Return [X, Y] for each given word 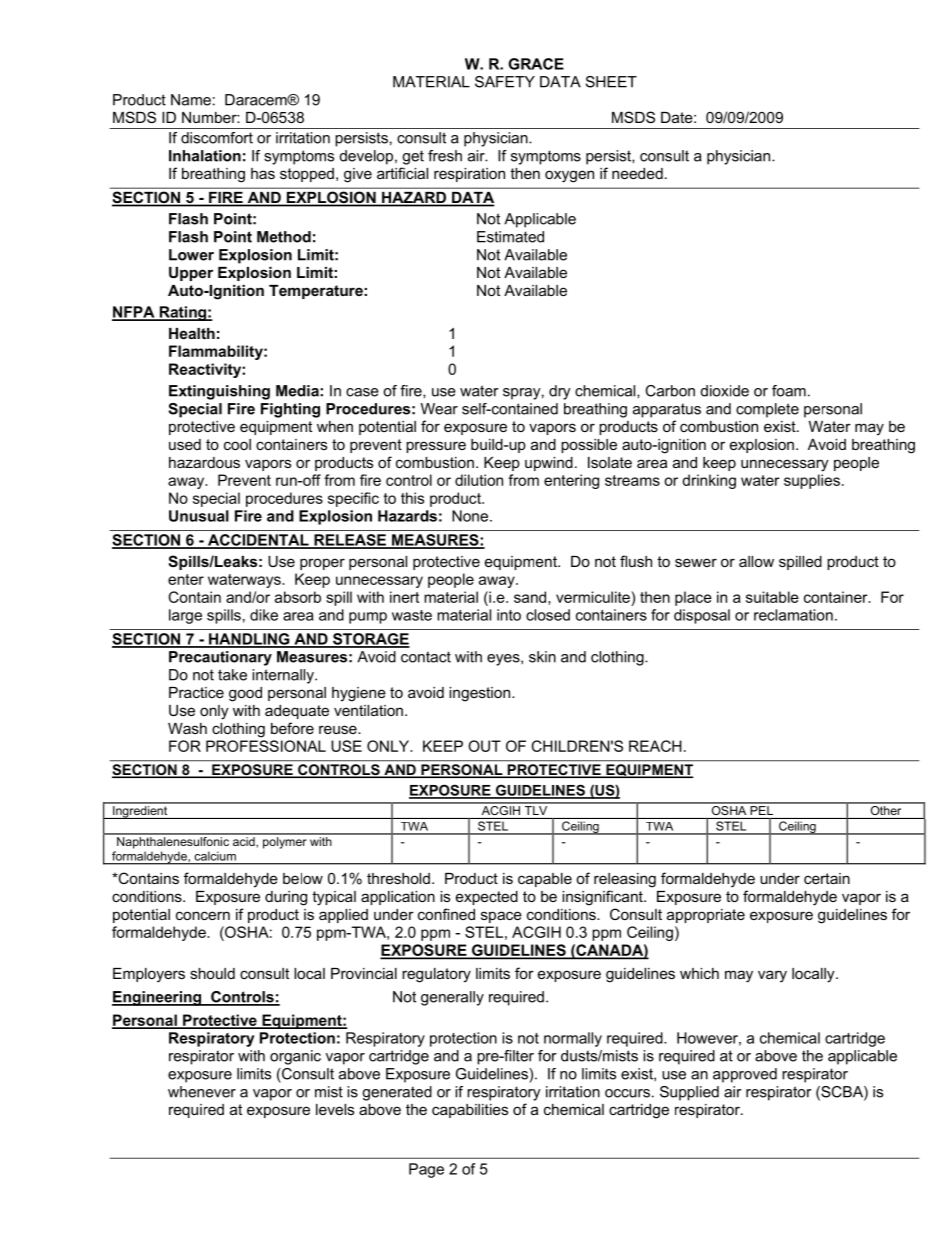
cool [237, 444]
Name [191, 100]
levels [335, 1109]
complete [767, 410]
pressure [436, 447]
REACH [655, 746]
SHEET [611, 82]
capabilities [470, 1111]
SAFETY [505, 82]
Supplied [689, 1093]
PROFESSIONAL [266, 746]
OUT [484, 746]
